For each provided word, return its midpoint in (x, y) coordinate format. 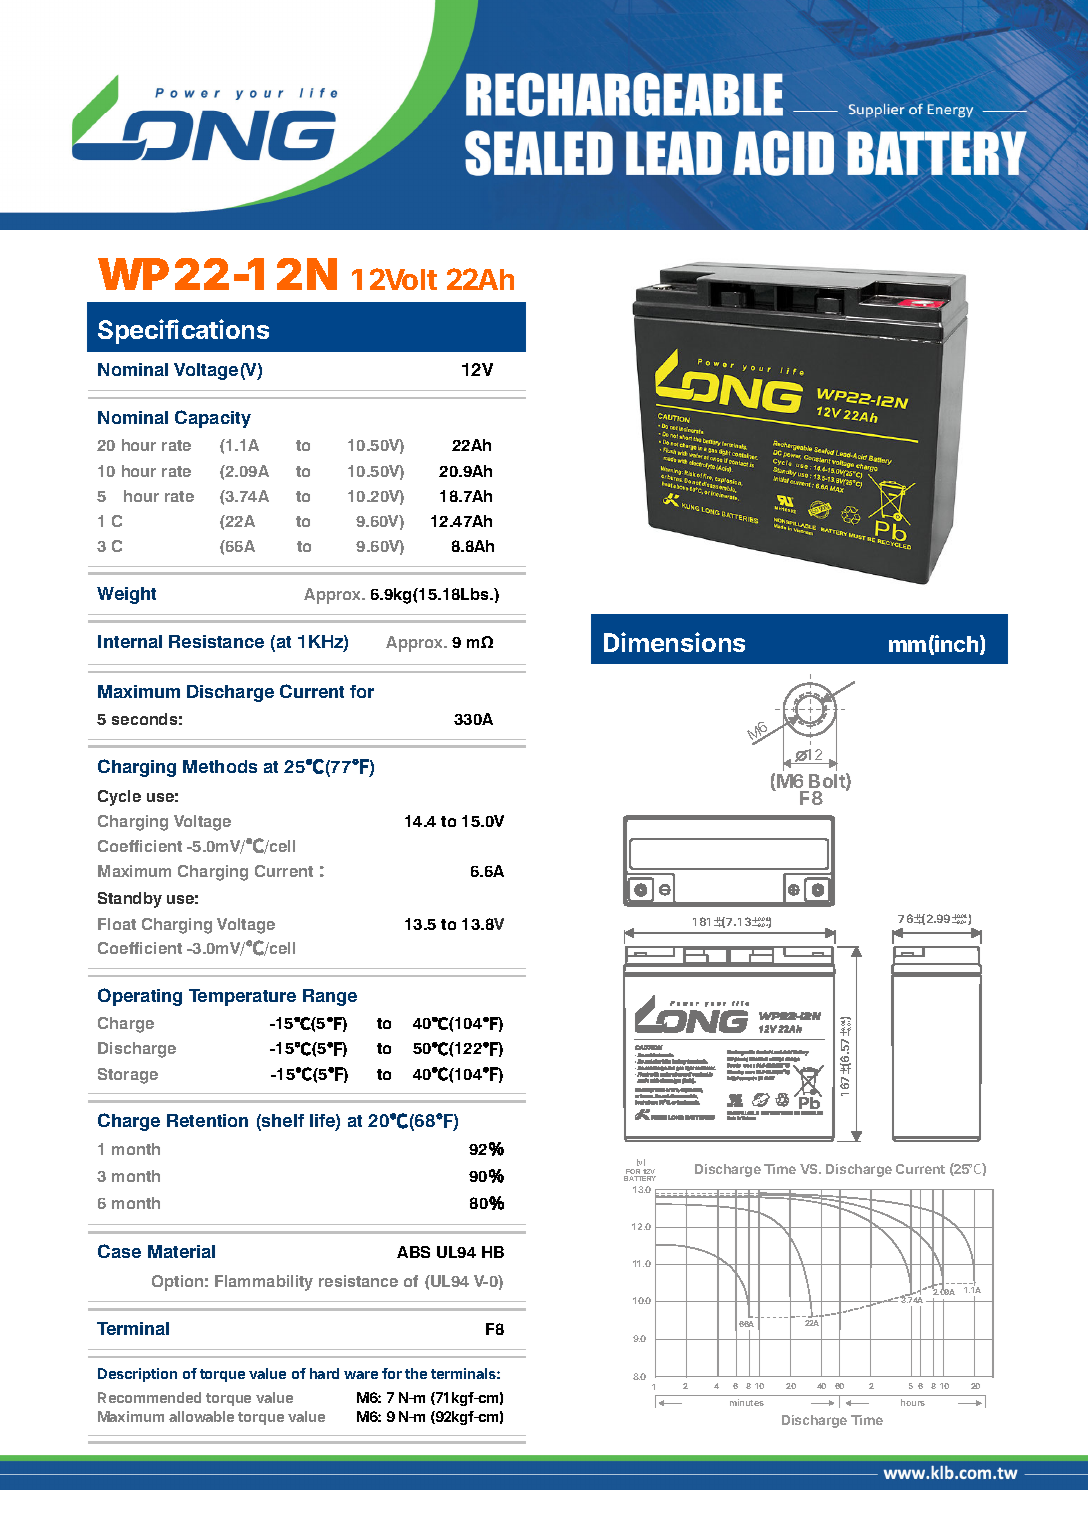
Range (330, 997)
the (416, 1373)
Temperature (242, 997)
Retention (207, 1120)
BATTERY (640, 1178)
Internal (130, 641)
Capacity (213, 419)
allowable (201, 1416)
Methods (220, 766)
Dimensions (674, 642)
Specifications (183, 331)
